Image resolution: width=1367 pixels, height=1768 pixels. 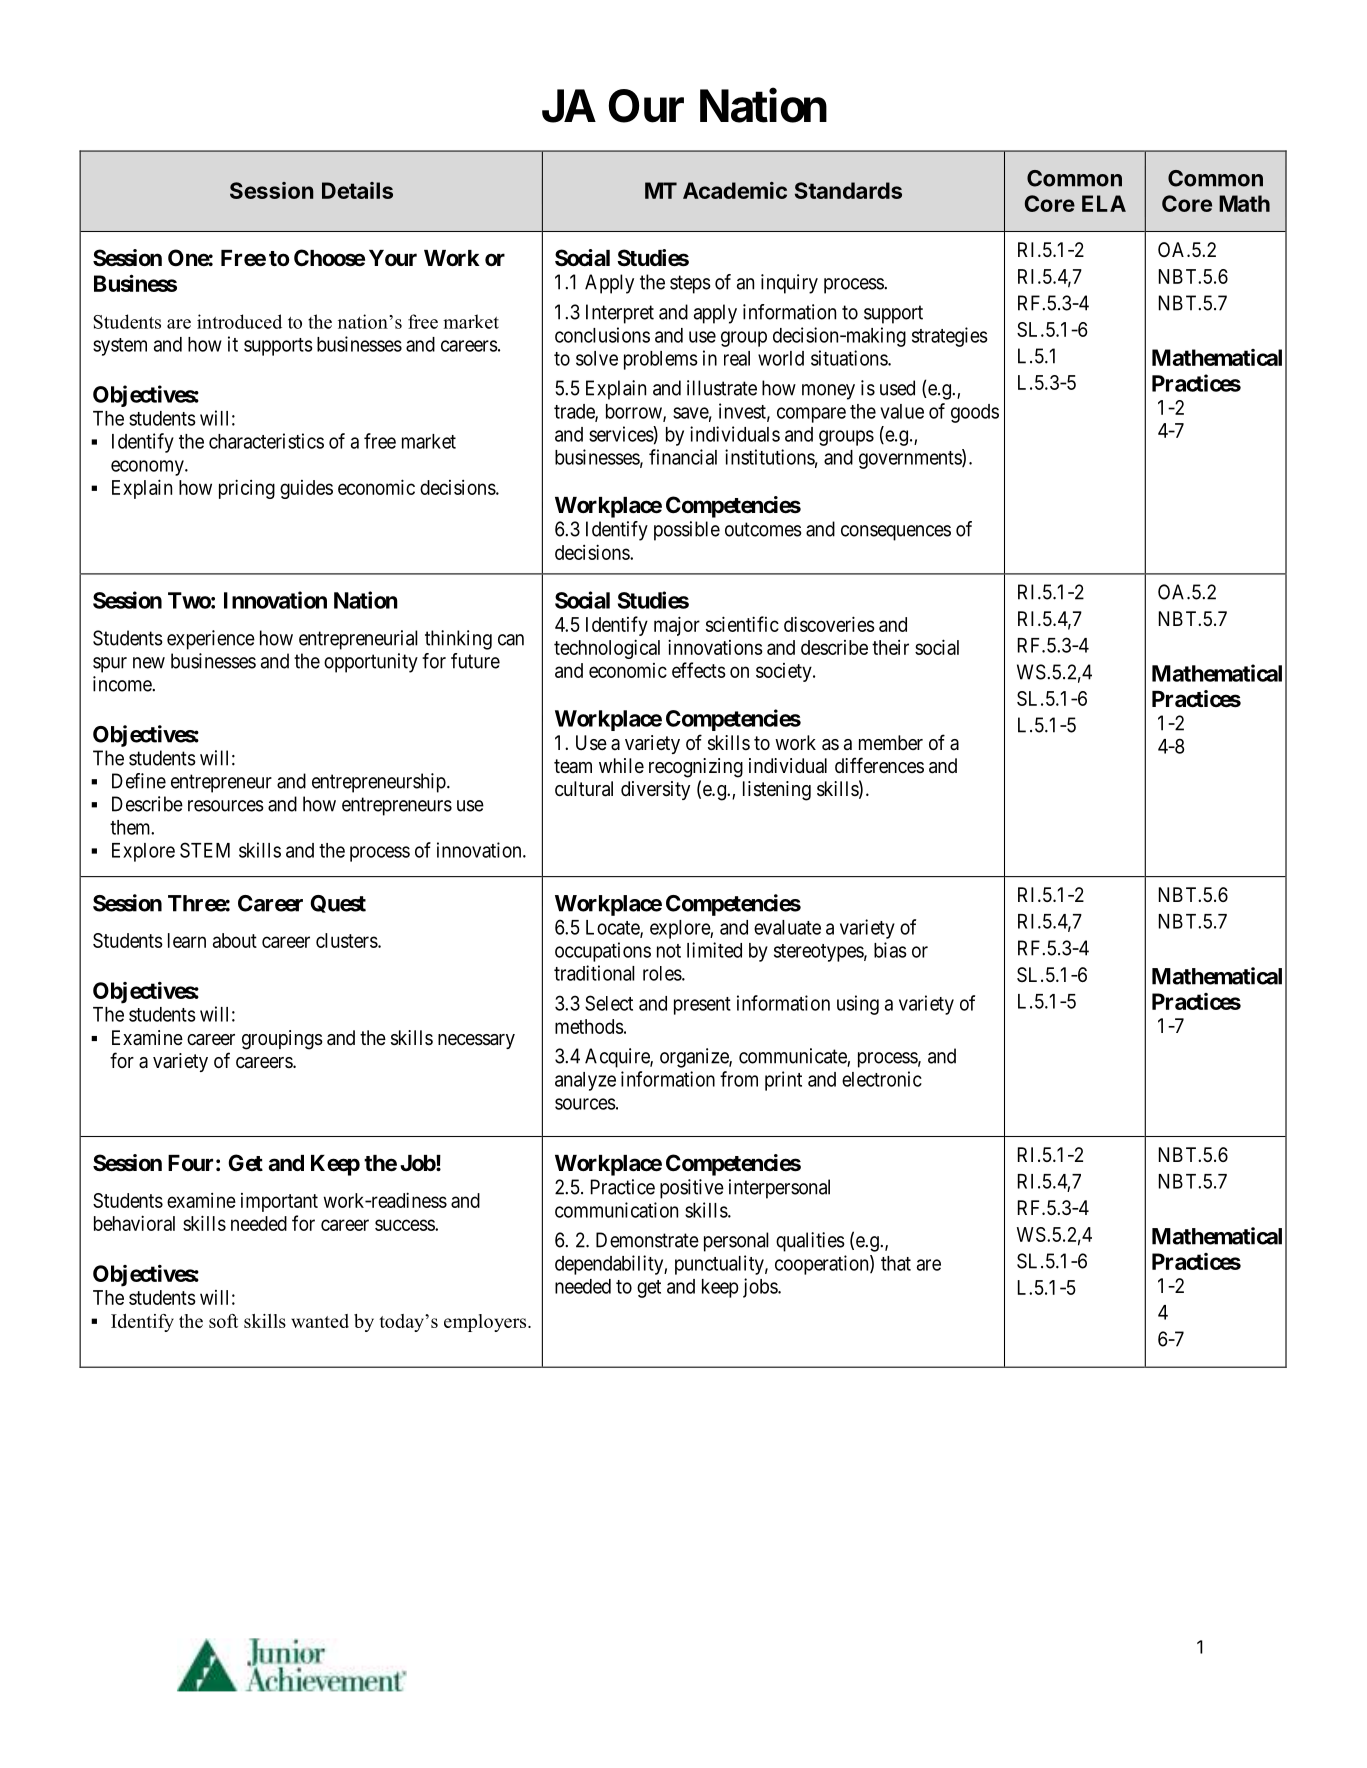 I want to click on ELA, so click(x=1104, y=203).
